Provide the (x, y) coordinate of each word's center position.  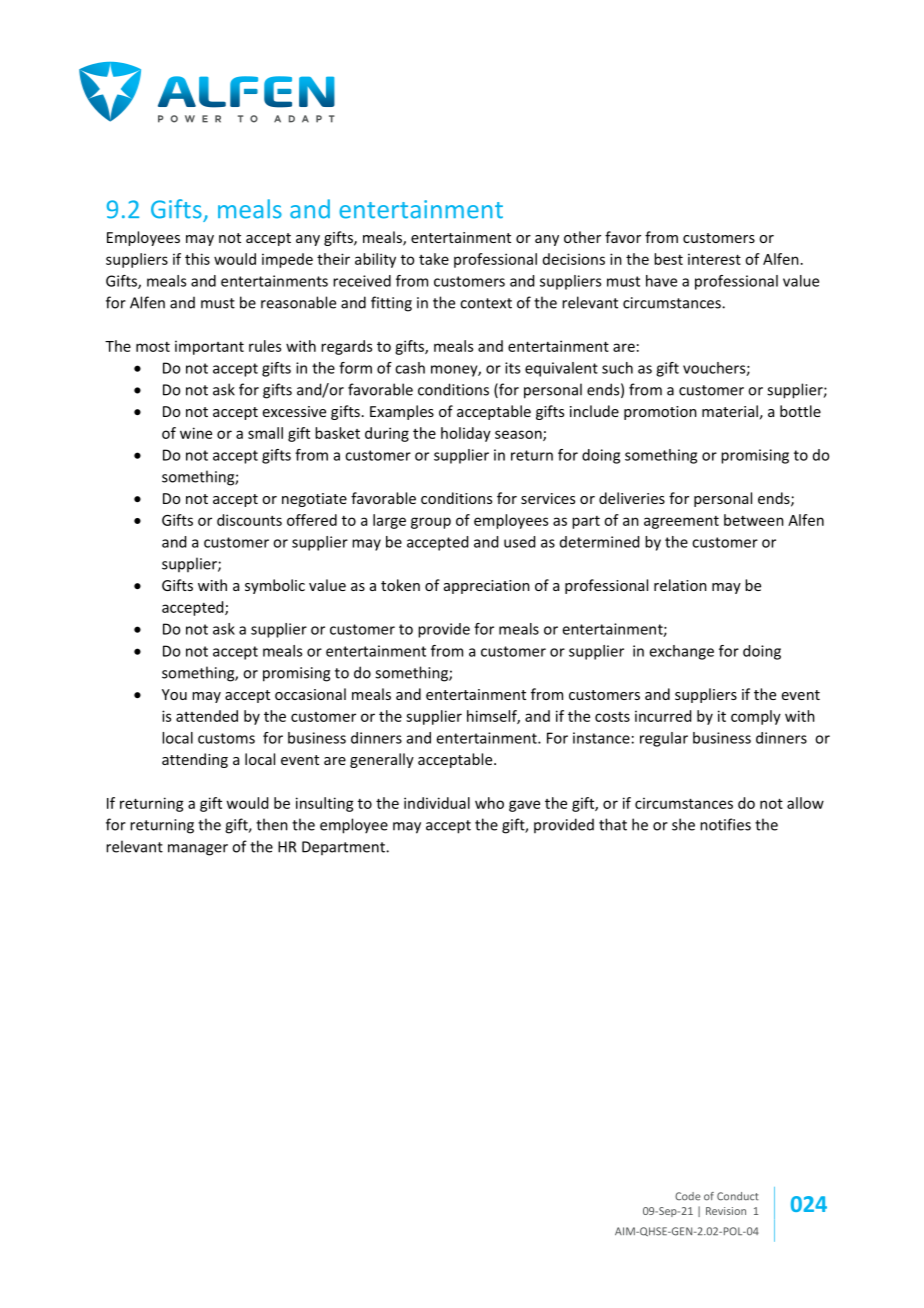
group (431, 523)
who (489, 803)
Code (687, 1196)
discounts (249, 520)
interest (714, 259)
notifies (725, 824)
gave (524, 806)
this (197, 259)
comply (756, 717)
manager (198, 850)
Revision (726, 1211)
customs (226, 738)
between (754, 520)
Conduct (738, 1196)
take (434, 259)
